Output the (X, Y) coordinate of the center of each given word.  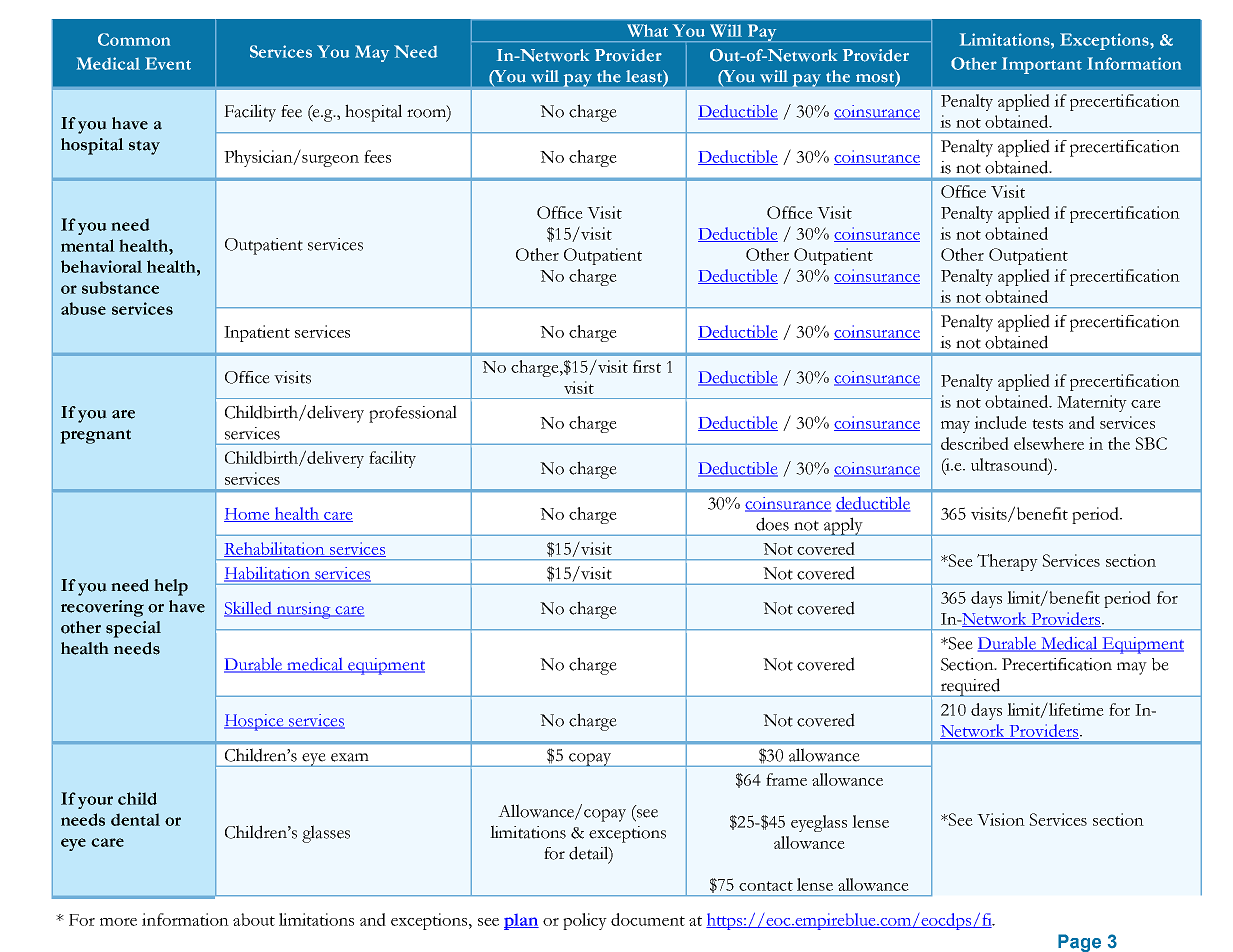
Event (168, 63)
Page (1079, 943)
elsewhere (1049, 443)
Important (1042, 65)
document (648, 919)
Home (248, 515)
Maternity (1092, 403)
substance (120, 287)
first (647, 366)
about (254, 919)
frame (786, 779)
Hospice (255, 722)
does (772, 524)
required (970, 687)
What (647, 30)
